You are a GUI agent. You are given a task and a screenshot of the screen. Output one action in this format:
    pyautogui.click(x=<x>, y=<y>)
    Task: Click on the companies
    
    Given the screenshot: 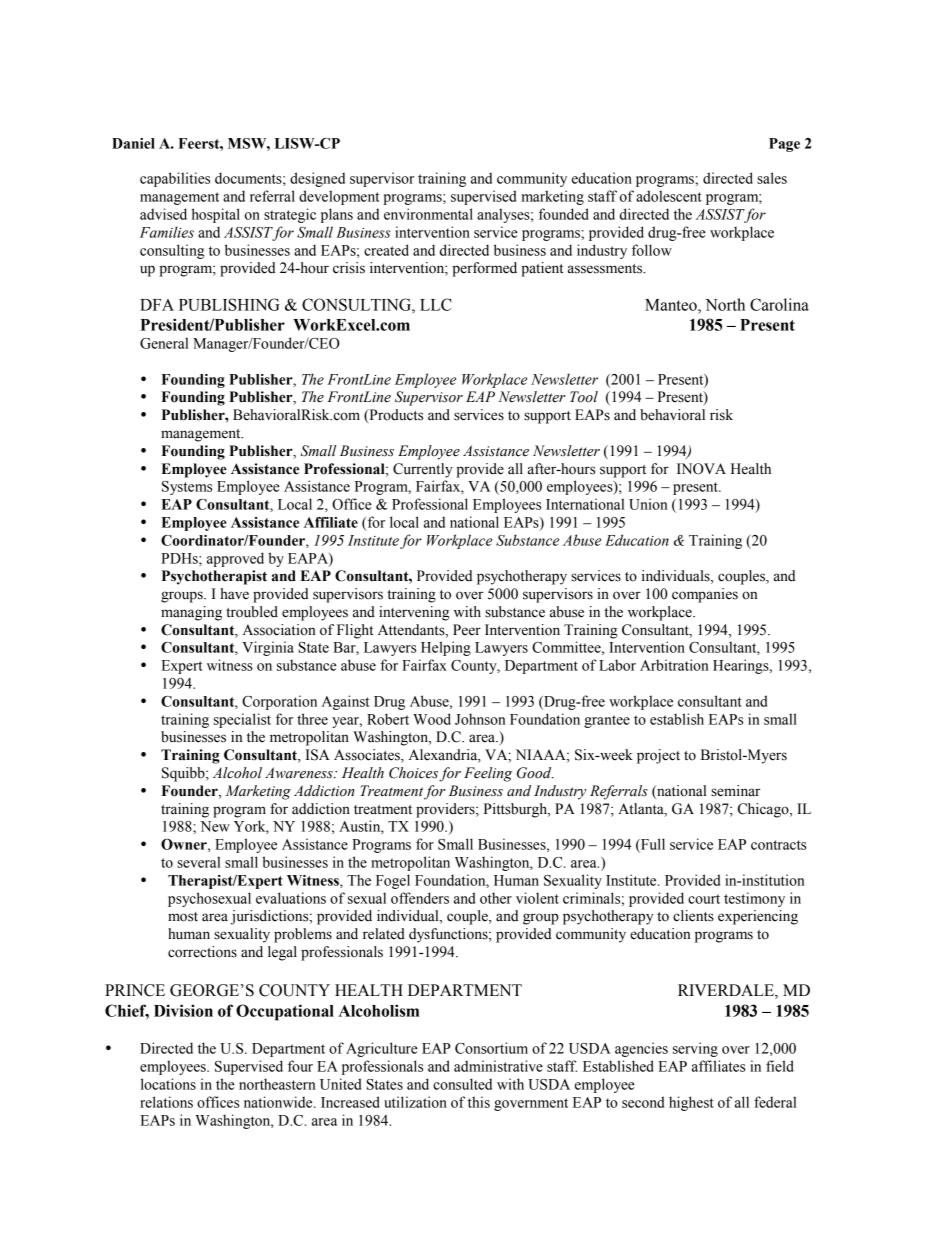 What is the action you would take?
    pyautogui.click(x=705, y=595)
